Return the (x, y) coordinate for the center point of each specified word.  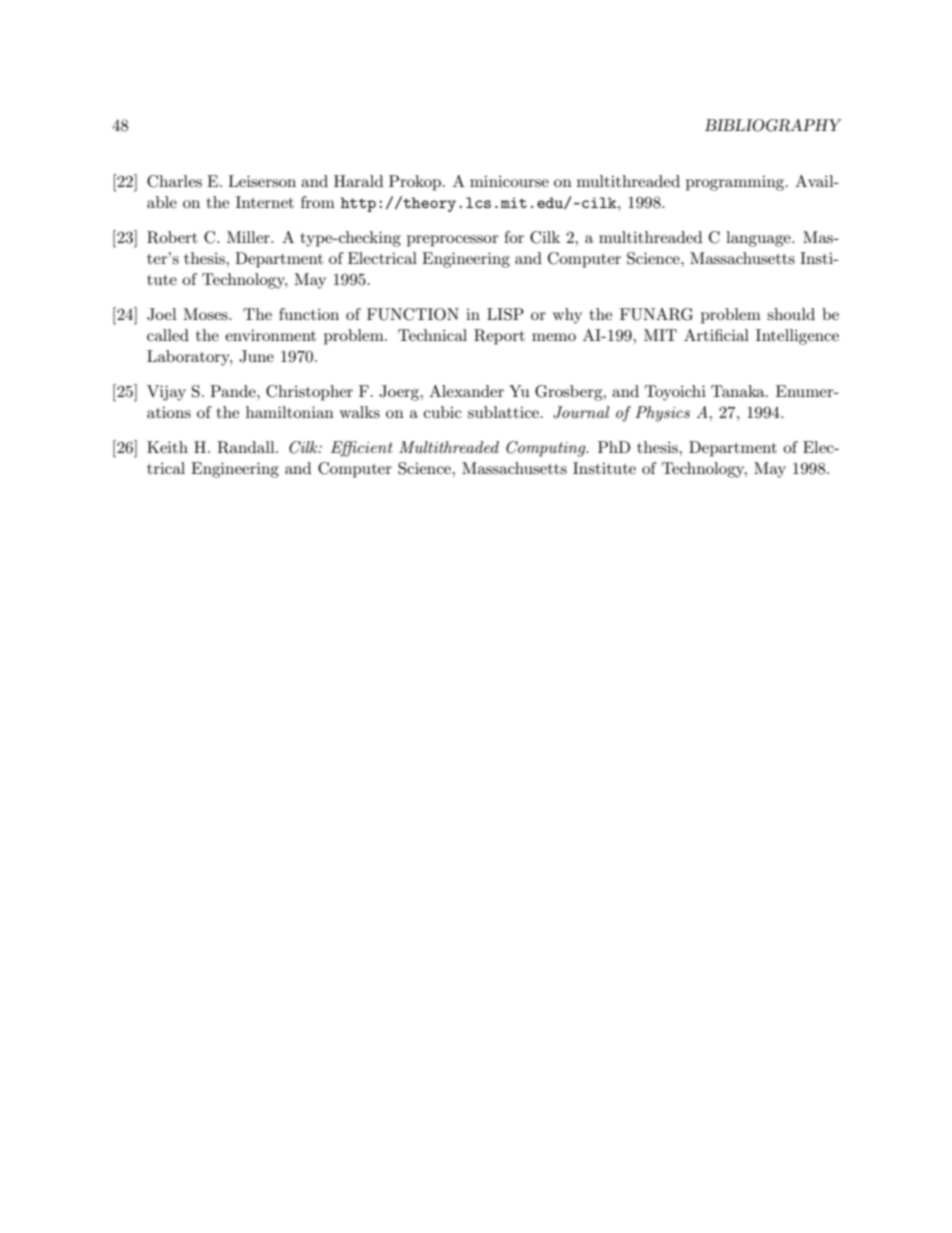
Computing (547, 449)
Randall (247, 447)
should (791, 314)
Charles (174, 181)
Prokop (416, 183)
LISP (505, 314)
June (256, 356)
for (514, 237)
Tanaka (739, 391)
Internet (265, 202)
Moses (206, 314)
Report (499, 337)
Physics (662, 414)
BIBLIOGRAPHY (773, 125)
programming (736, 183)
